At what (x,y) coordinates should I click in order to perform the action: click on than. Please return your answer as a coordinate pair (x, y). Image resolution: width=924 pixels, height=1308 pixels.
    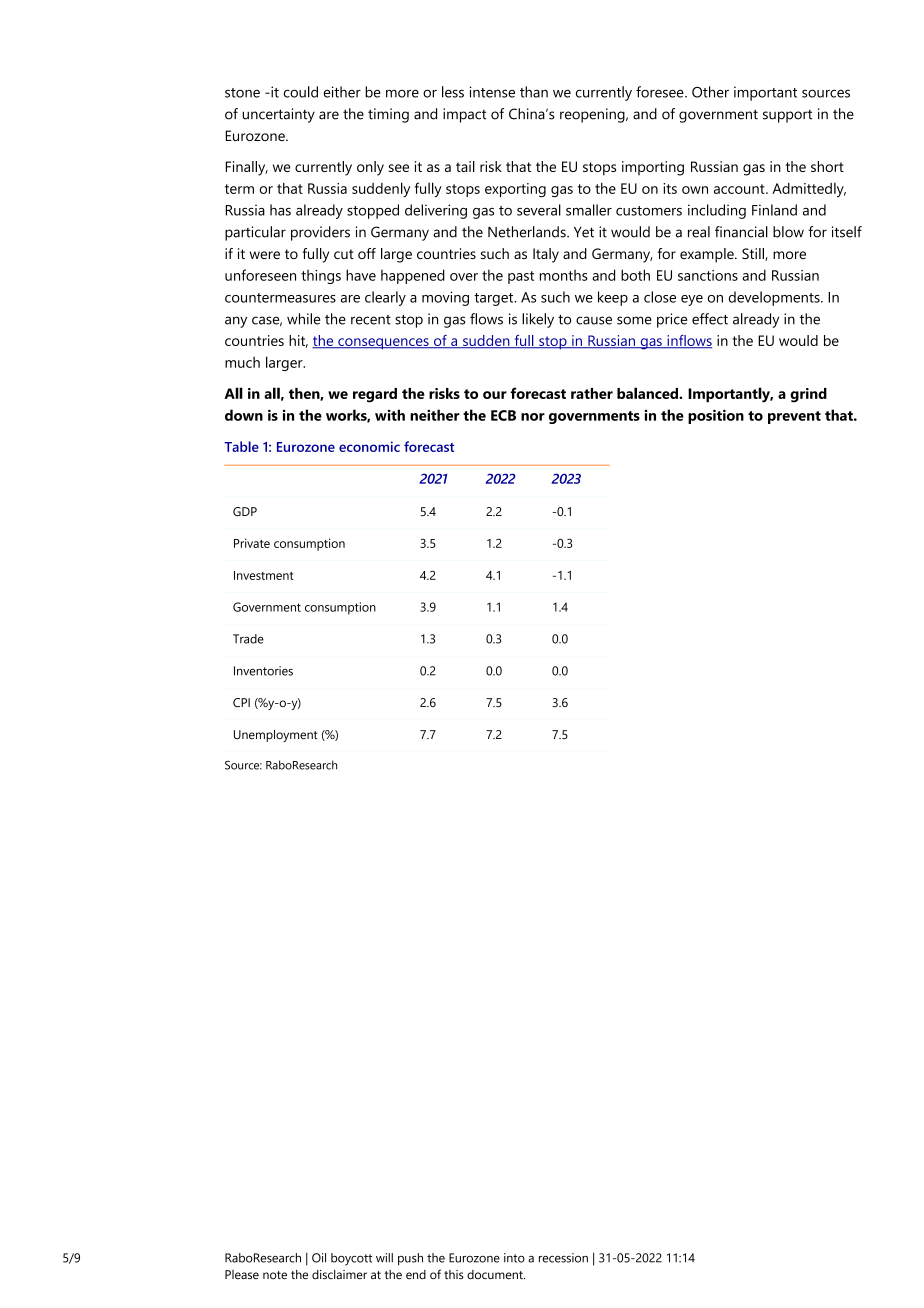
    Looking at the image, I should click on (534, 92).
